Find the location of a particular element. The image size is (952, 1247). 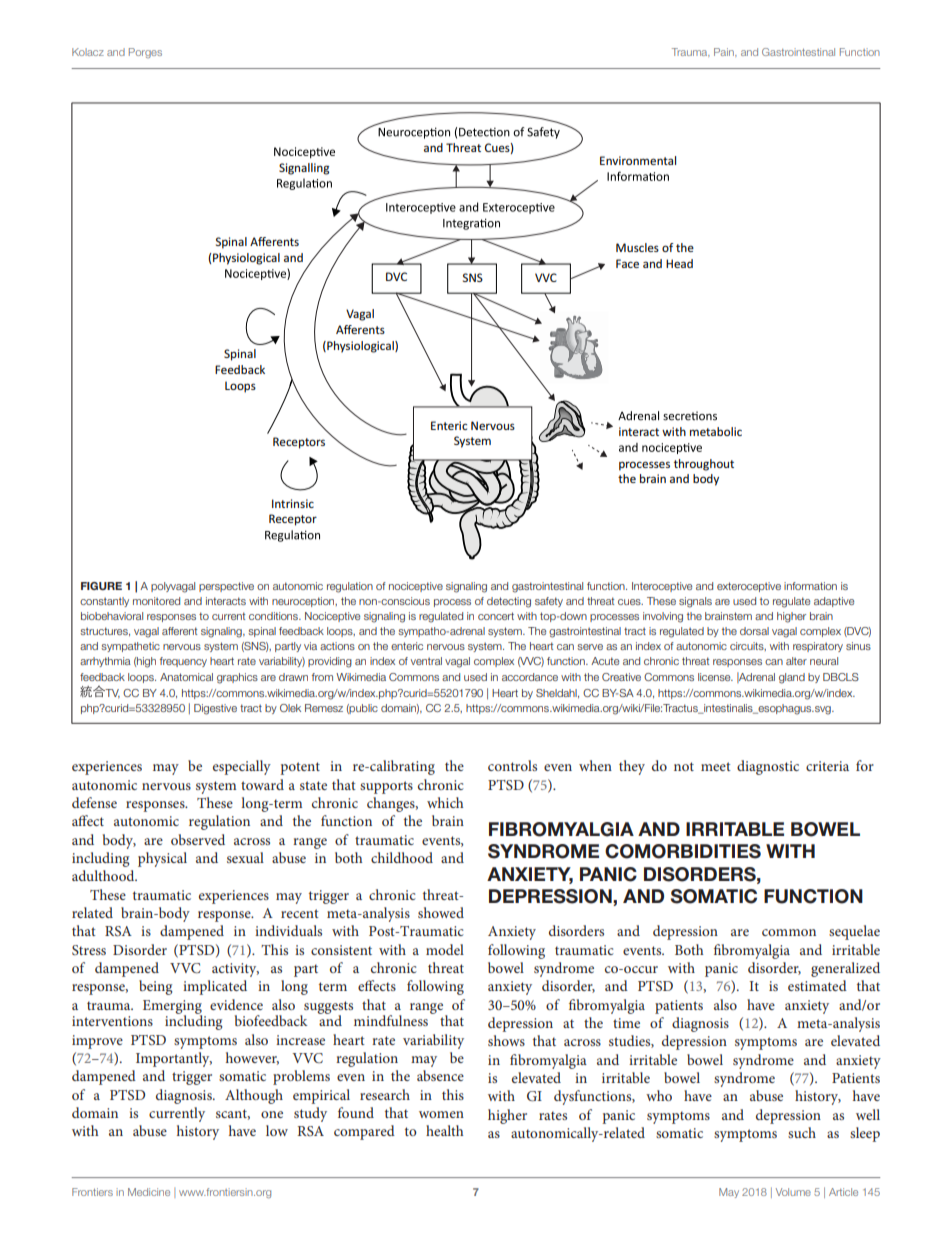

monitored is located at coordinates (156, 601).
